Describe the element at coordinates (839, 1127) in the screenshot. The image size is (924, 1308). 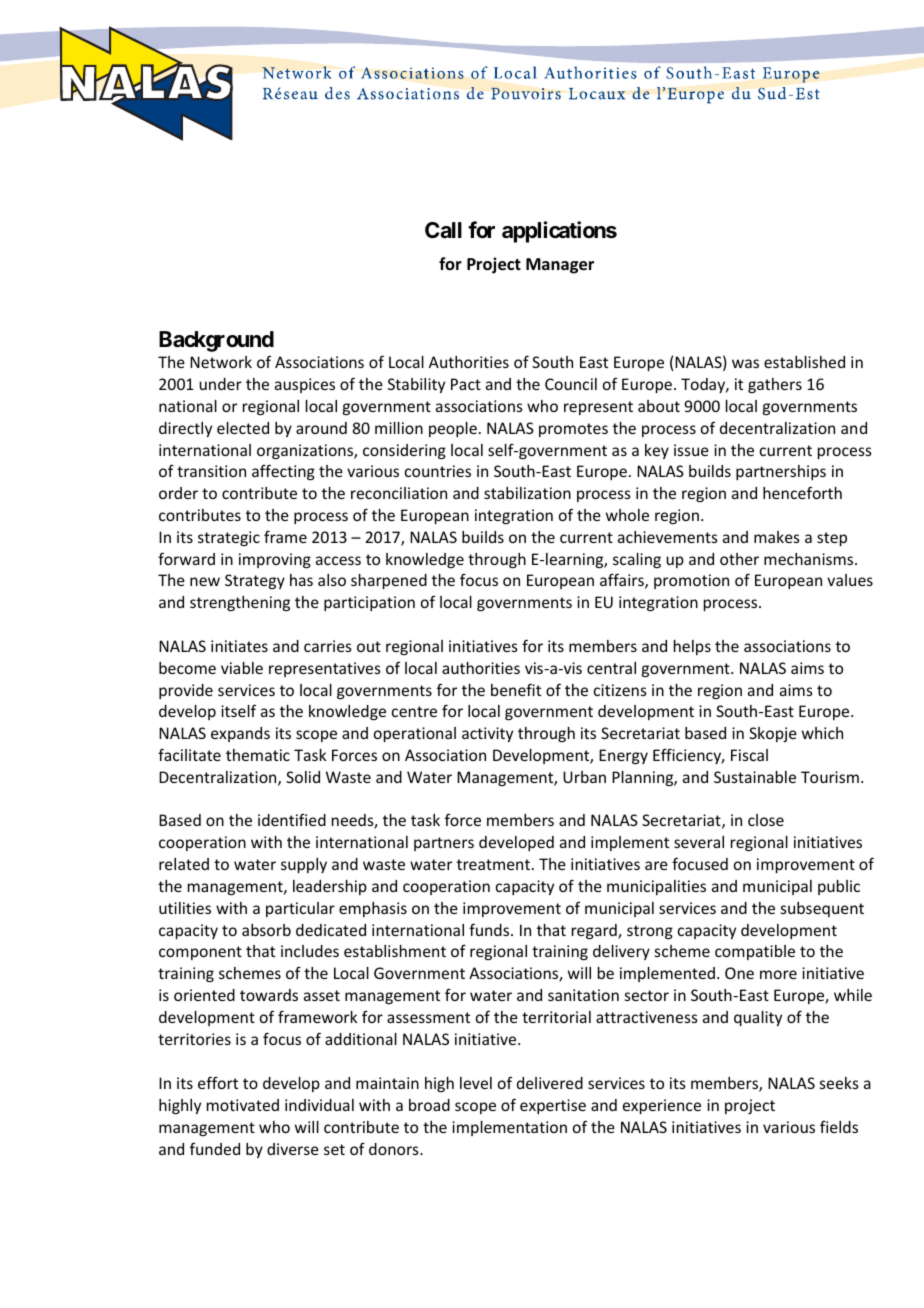
I see `fields` at that location.
